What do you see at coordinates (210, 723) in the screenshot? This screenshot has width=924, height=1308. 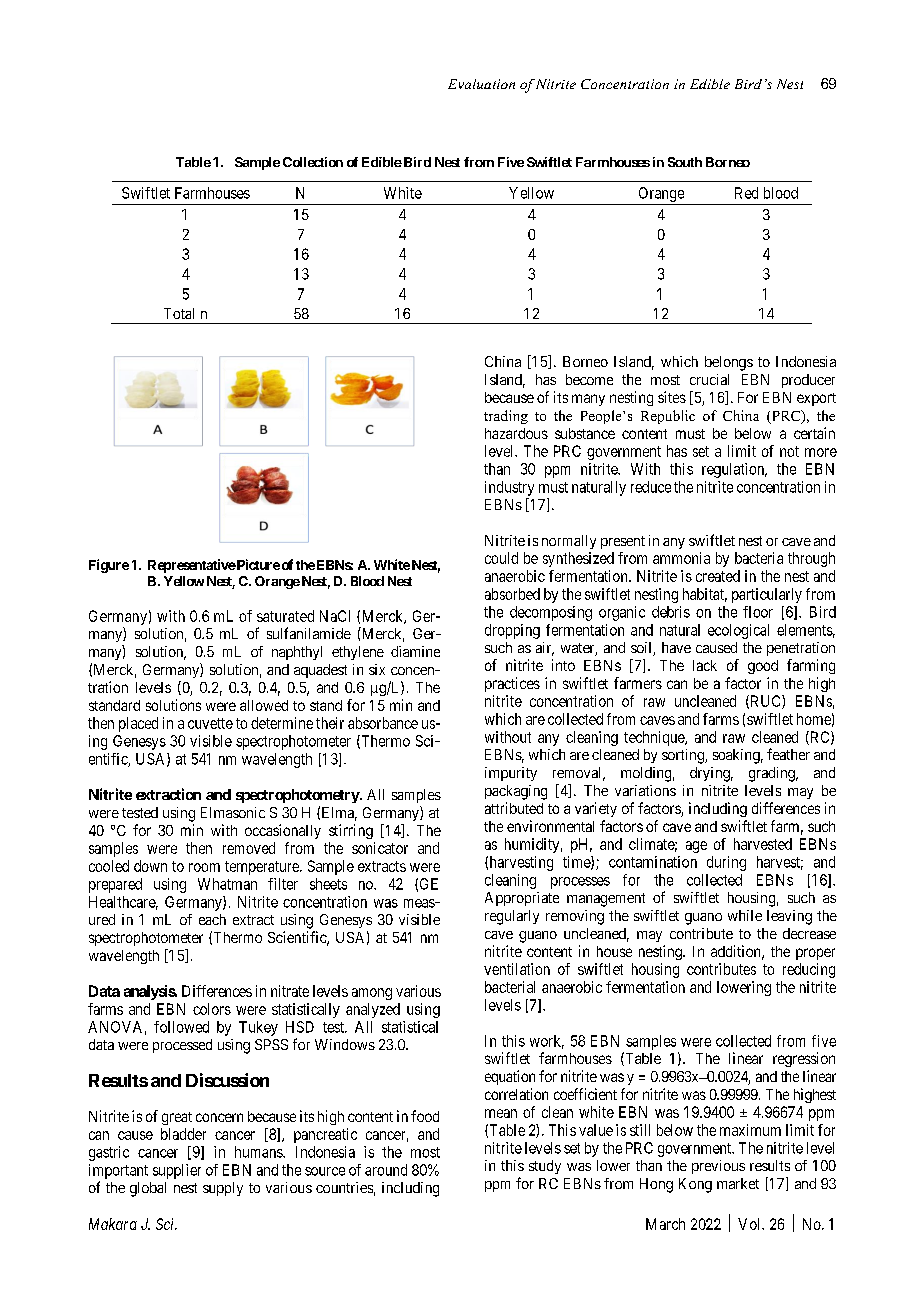 I see `cuvette` at bounding box center [210, 723].
